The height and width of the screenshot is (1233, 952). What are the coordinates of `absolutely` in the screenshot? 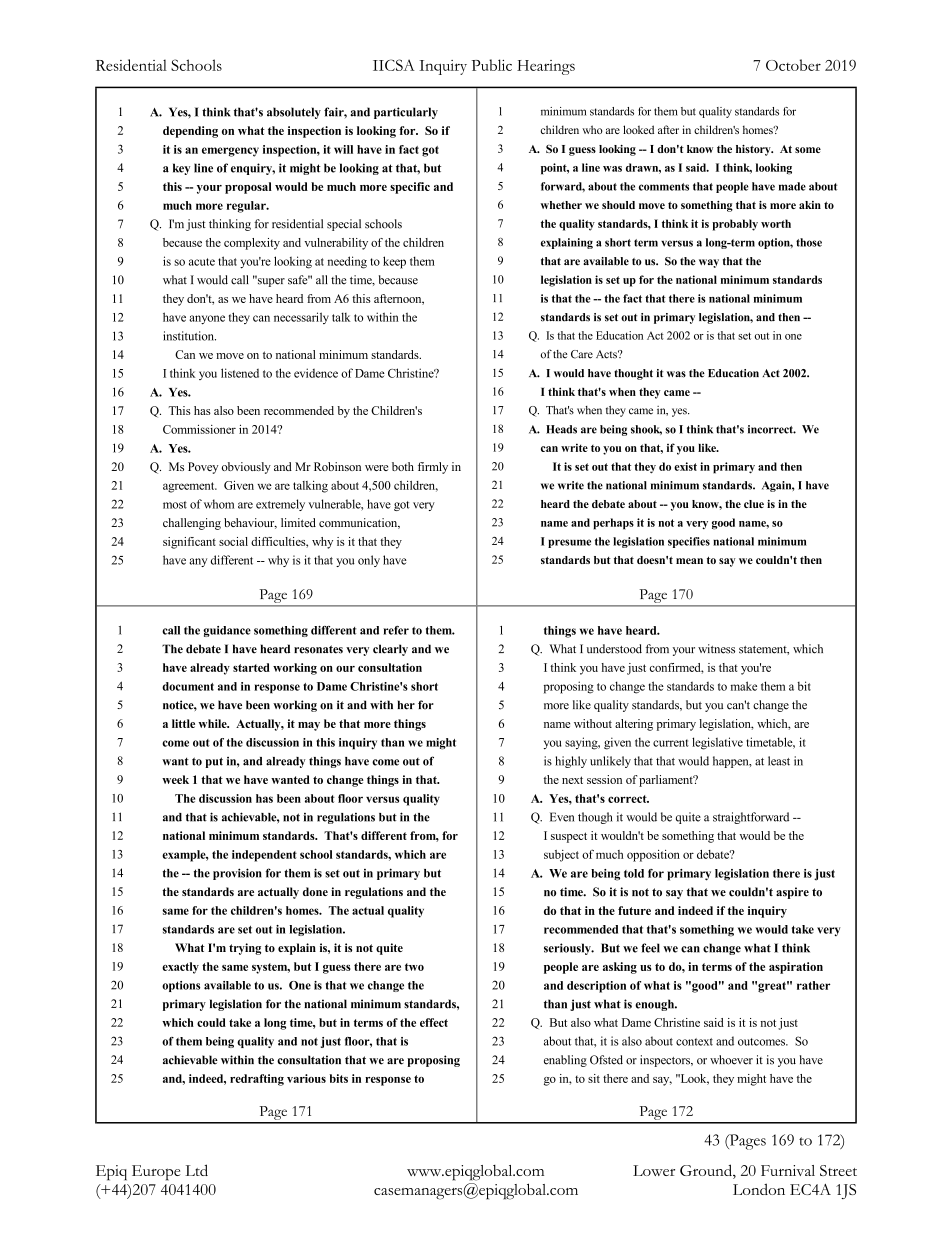 It's located at (294, 113).
